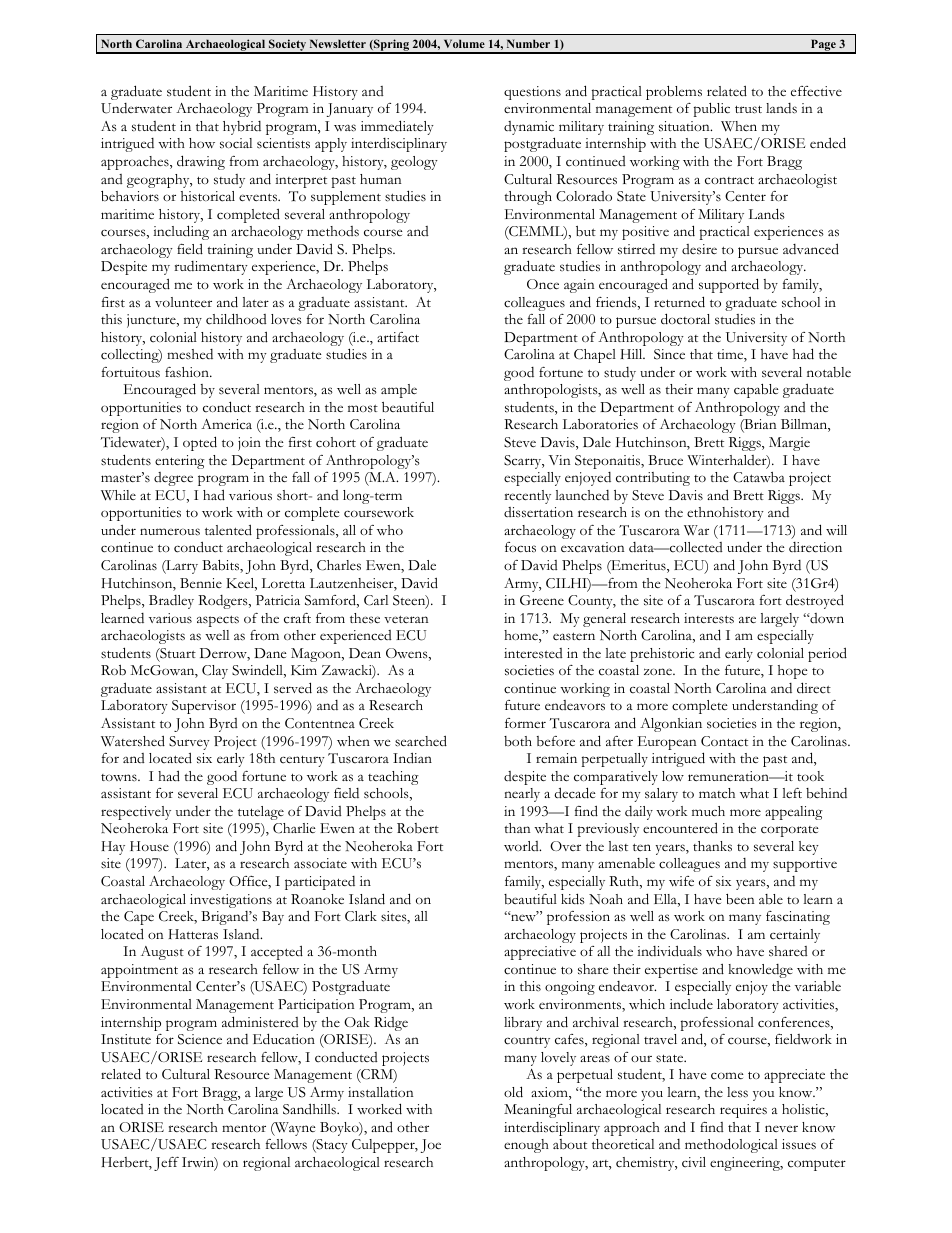  Describe the element at coordinates (242, 128) in the image. I see `hybrid` at that location.
